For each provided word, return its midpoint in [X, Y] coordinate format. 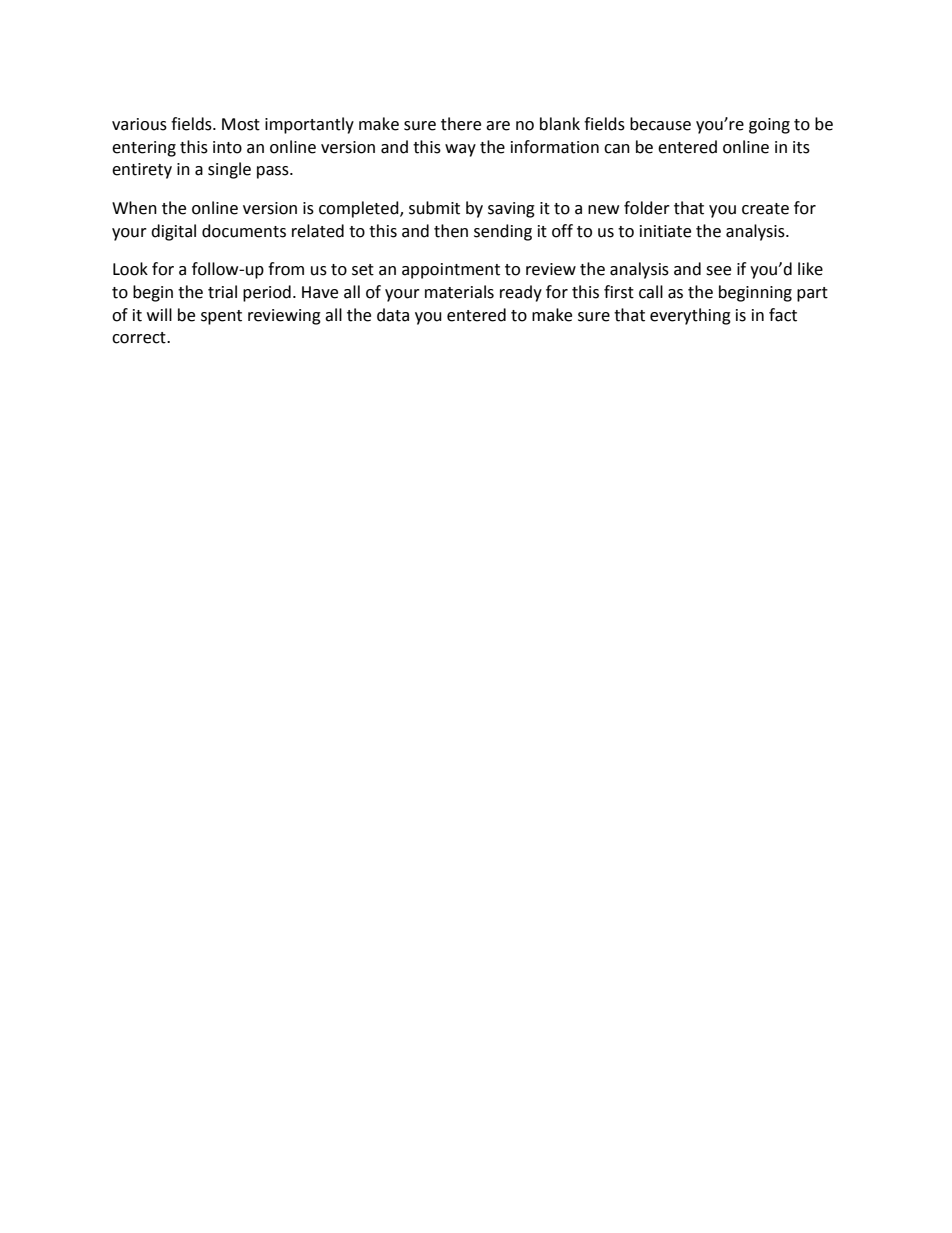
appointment [451, 271]
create [765, 209]
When [134, 208]
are [498, 126]
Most [241, 124]
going [769, 126]
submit [434, 208]
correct [140, 338]
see [718, 271]
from [286, 269]
